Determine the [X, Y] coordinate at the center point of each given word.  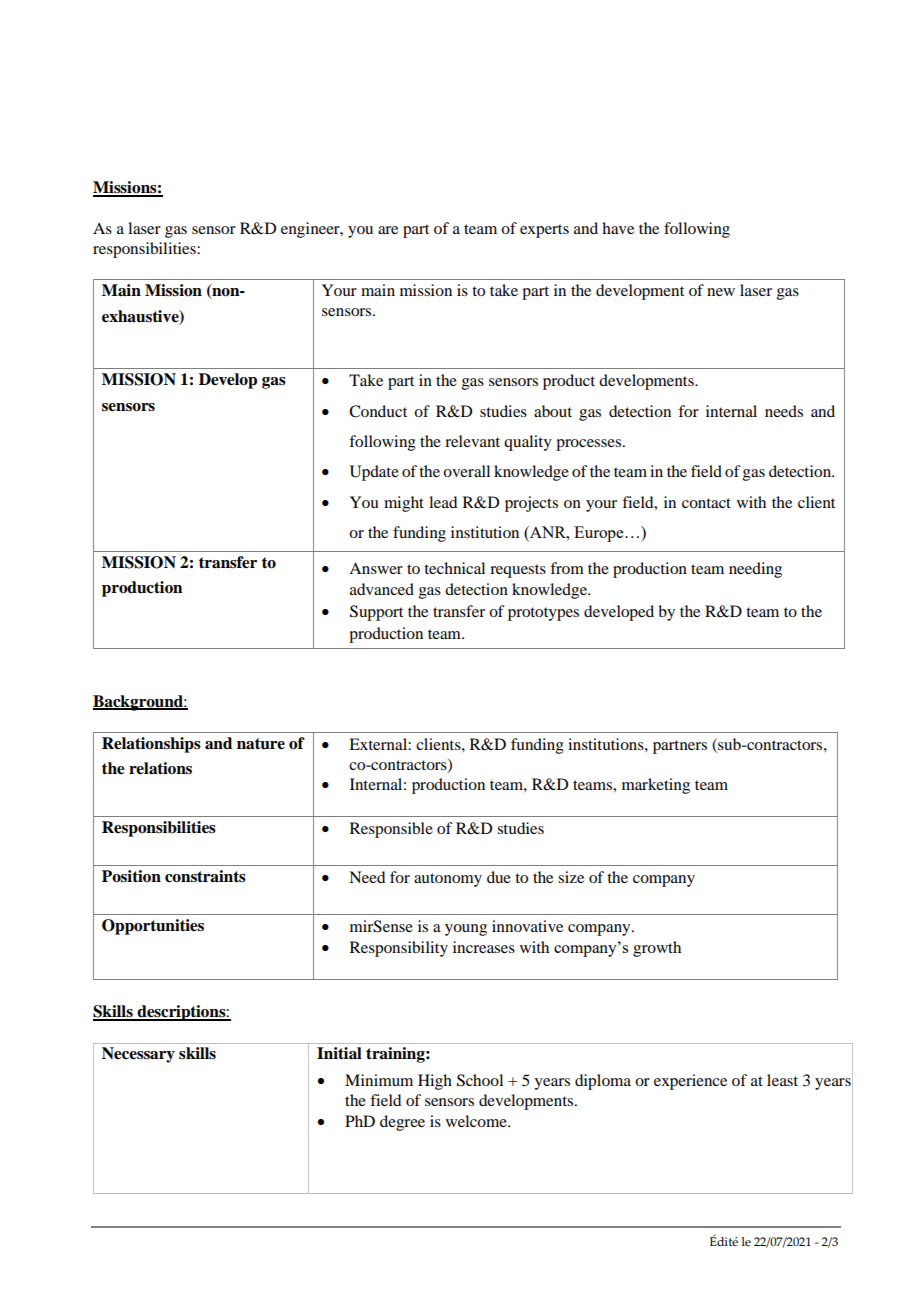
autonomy [448, 880]
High [435, 1082]
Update [374, 473]
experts [544, 231]
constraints [205, 876]
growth [657, 949]
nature [261, 744]
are [388, 230]
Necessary [138, 1055]
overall [466, 471]
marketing [656, 786]
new [721, 292]
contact [706, 503]
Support [376, 613]
